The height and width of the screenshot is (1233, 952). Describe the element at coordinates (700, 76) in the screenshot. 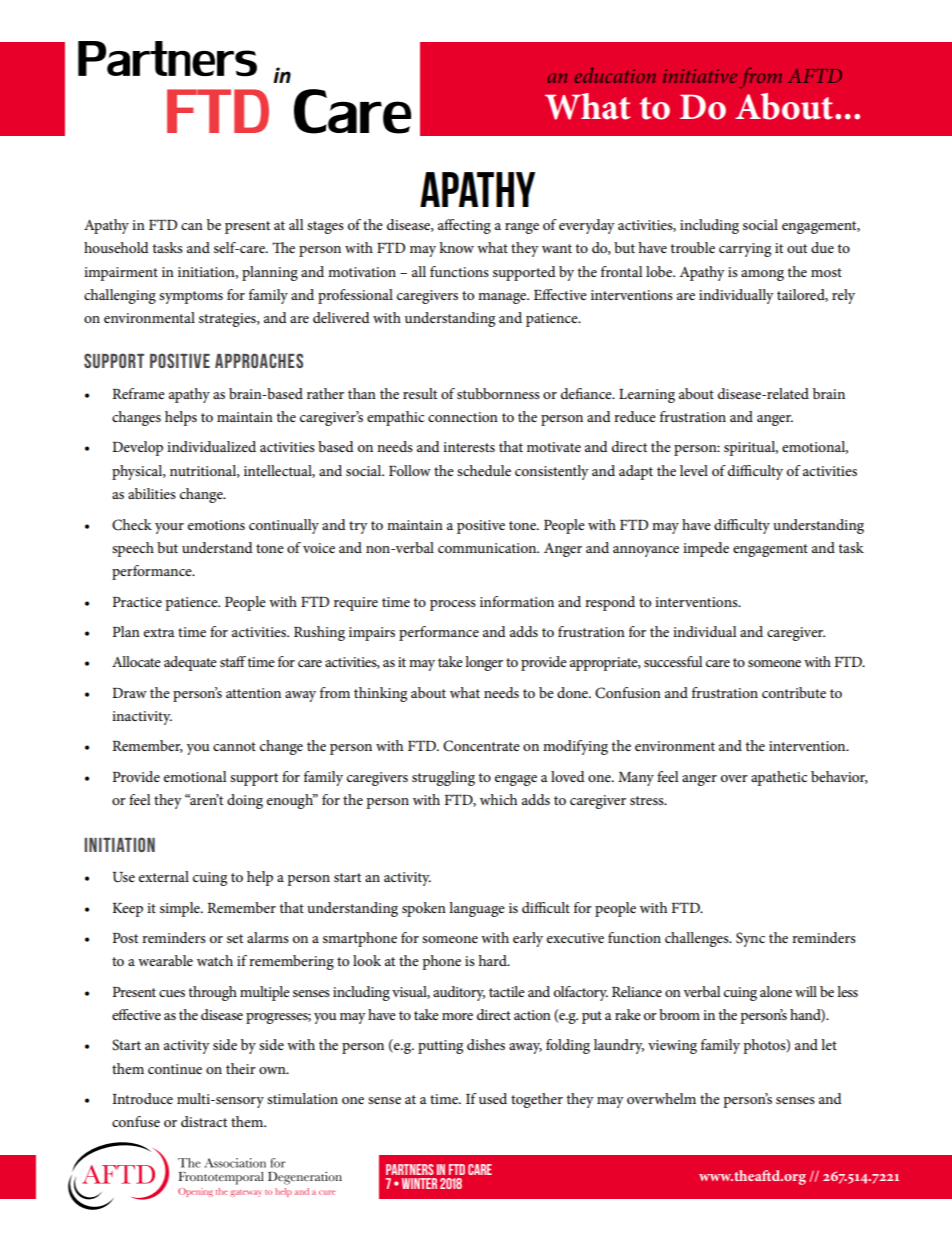

I see `initiative` at that location.
